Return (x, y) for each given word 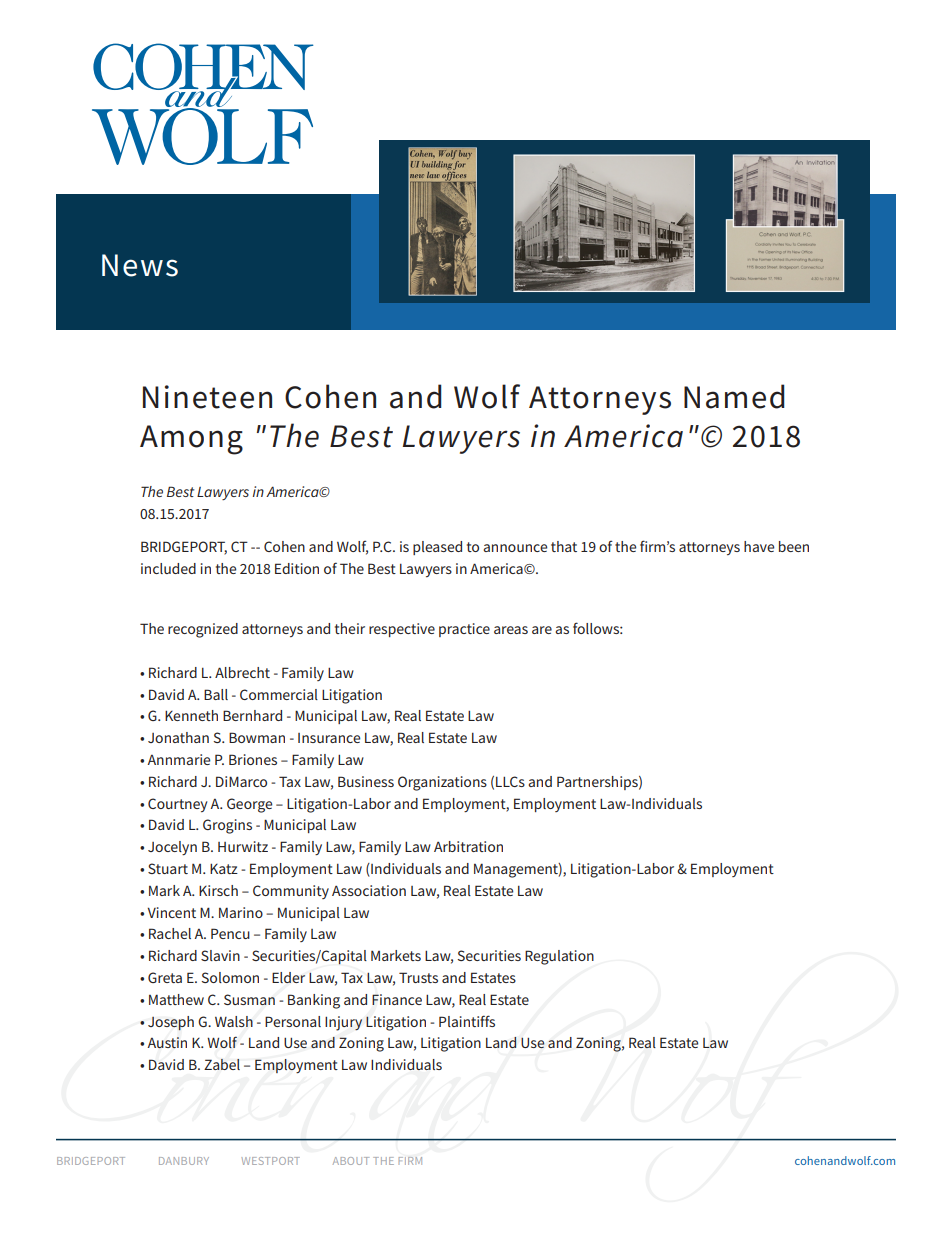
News (140, 265)
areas (511, 630)
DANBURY (184, 1161)
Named (734, 396)
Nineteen (207, 397)
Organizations (442, 783)
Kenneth (191, 715)
